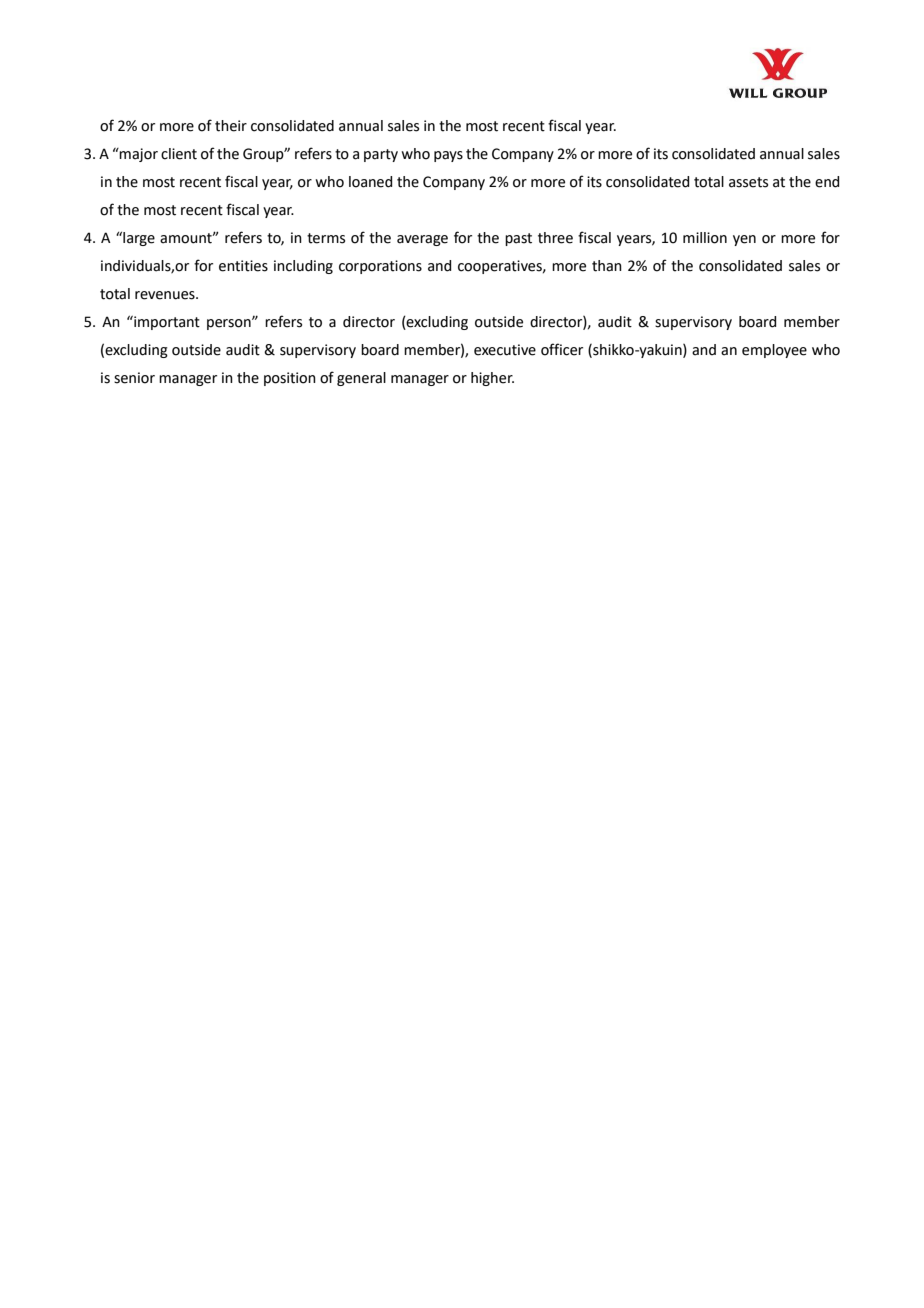 The image size is (924, 1308). Describe the element at coordinates (607, 266) in the page. I see `than` at that location.
